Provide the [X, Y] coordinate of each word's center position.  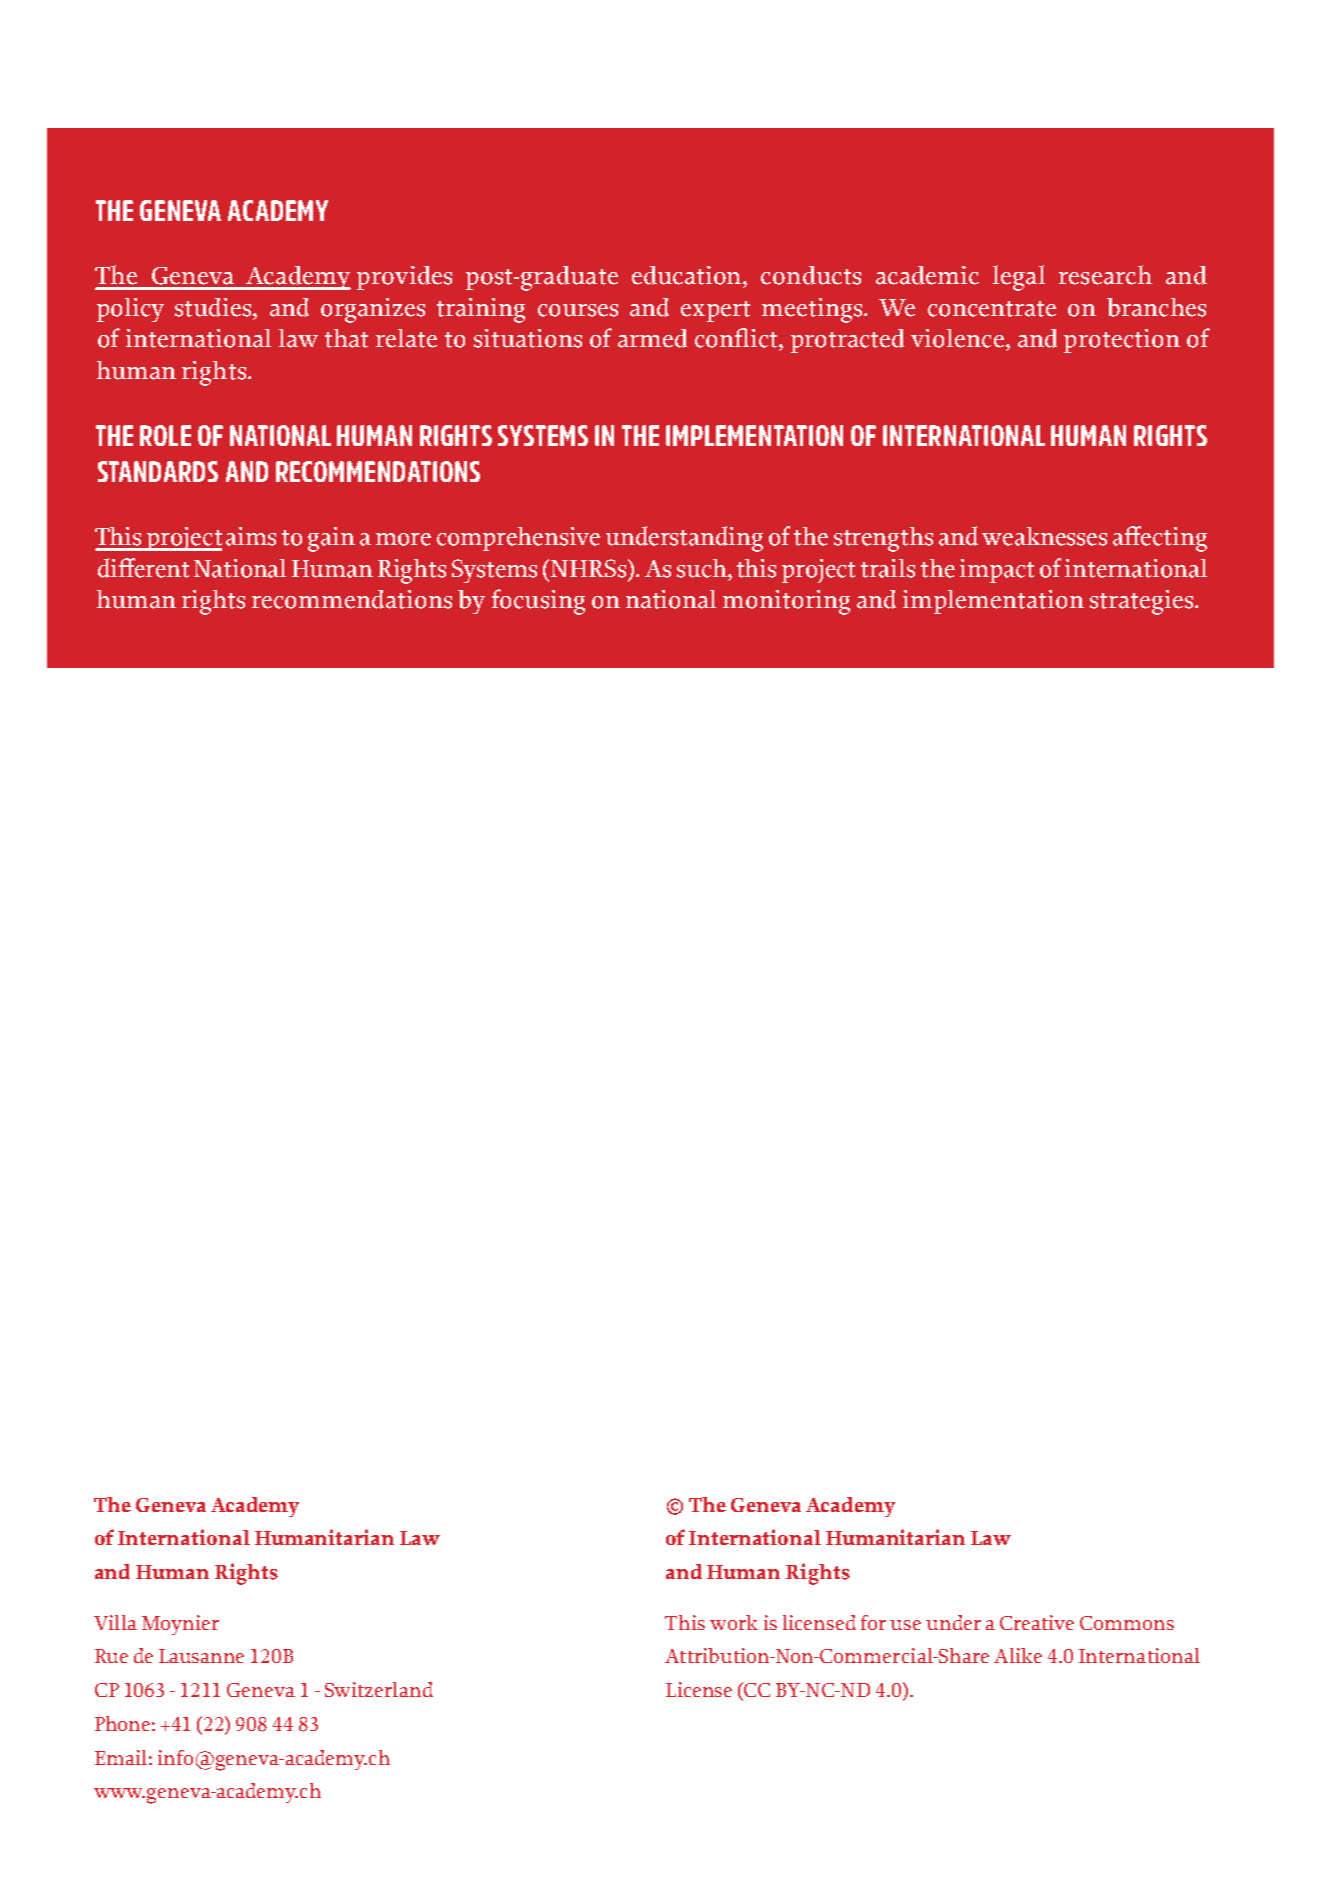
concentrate [992, 309]
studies [214, 307]
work [734, 1622]
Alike [1018, 1655]
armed [652, 338]
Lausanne [201, 1656]
